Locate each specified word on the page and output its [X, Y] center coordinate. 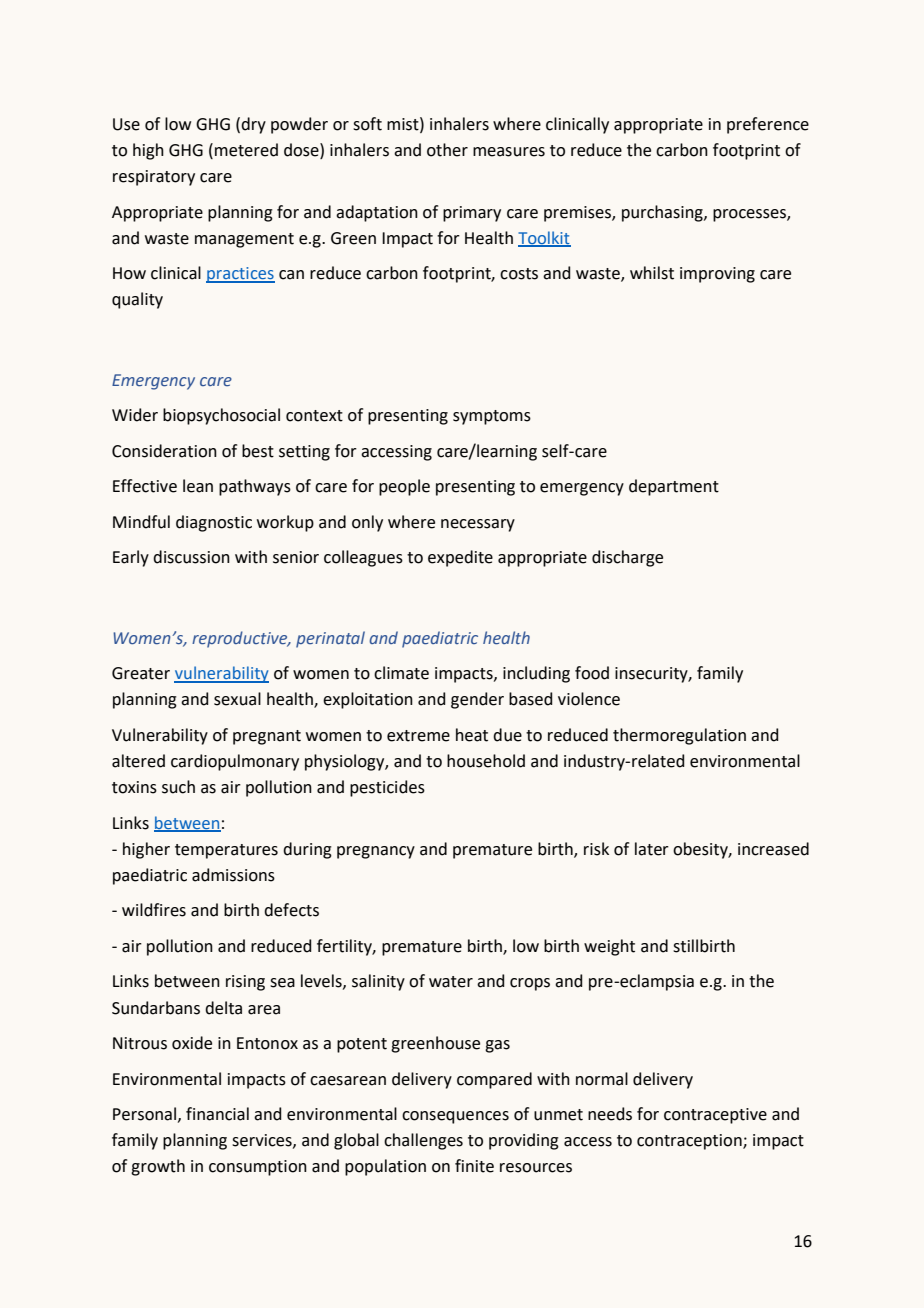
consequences [455, 1117]
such [178, 787]
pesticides [387, 788]
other [447, 150]
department [674, 487]
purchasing [663, 213]
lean [198, 486]
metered [246, 150]
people [404, 487]
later [652, 849]
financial [217, 1114]
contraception [690, 1142]
